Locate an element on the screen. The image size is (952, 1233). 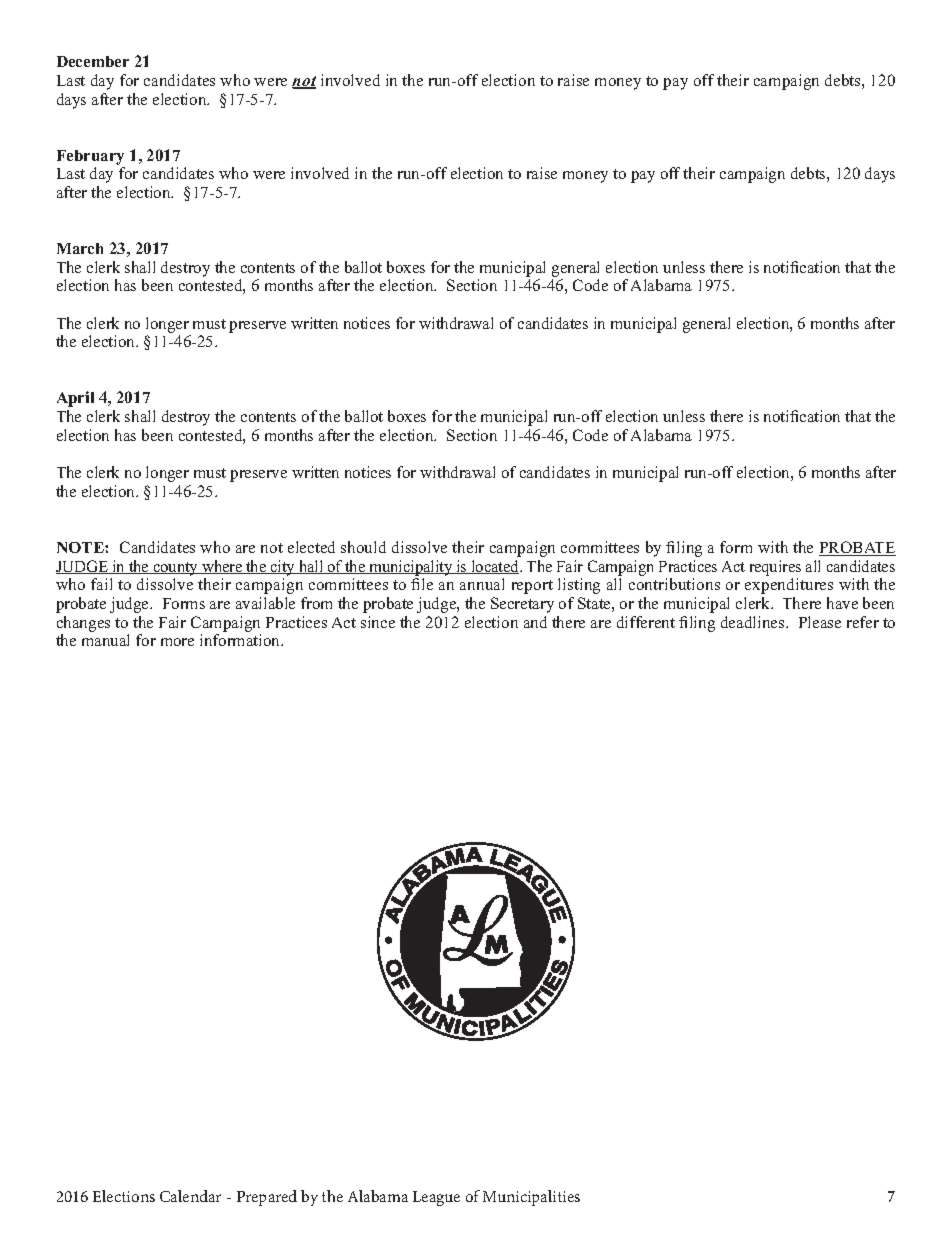
refer is located at coordinates (863, 622).
